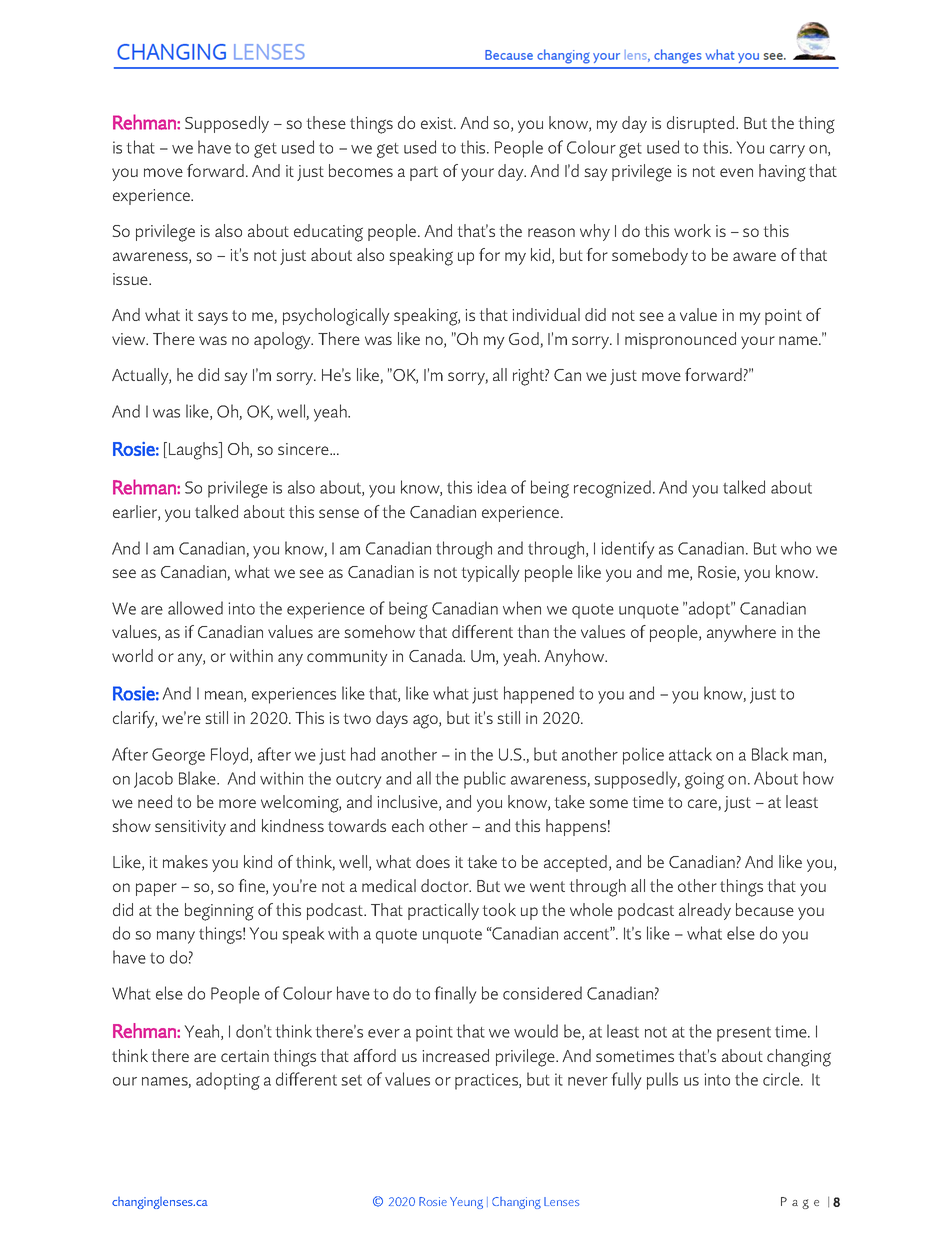 This screenshot has height=1233, width=952. Describe the element at coordinates (219, 912) in the screenshot. I see `beginning` at that location.
